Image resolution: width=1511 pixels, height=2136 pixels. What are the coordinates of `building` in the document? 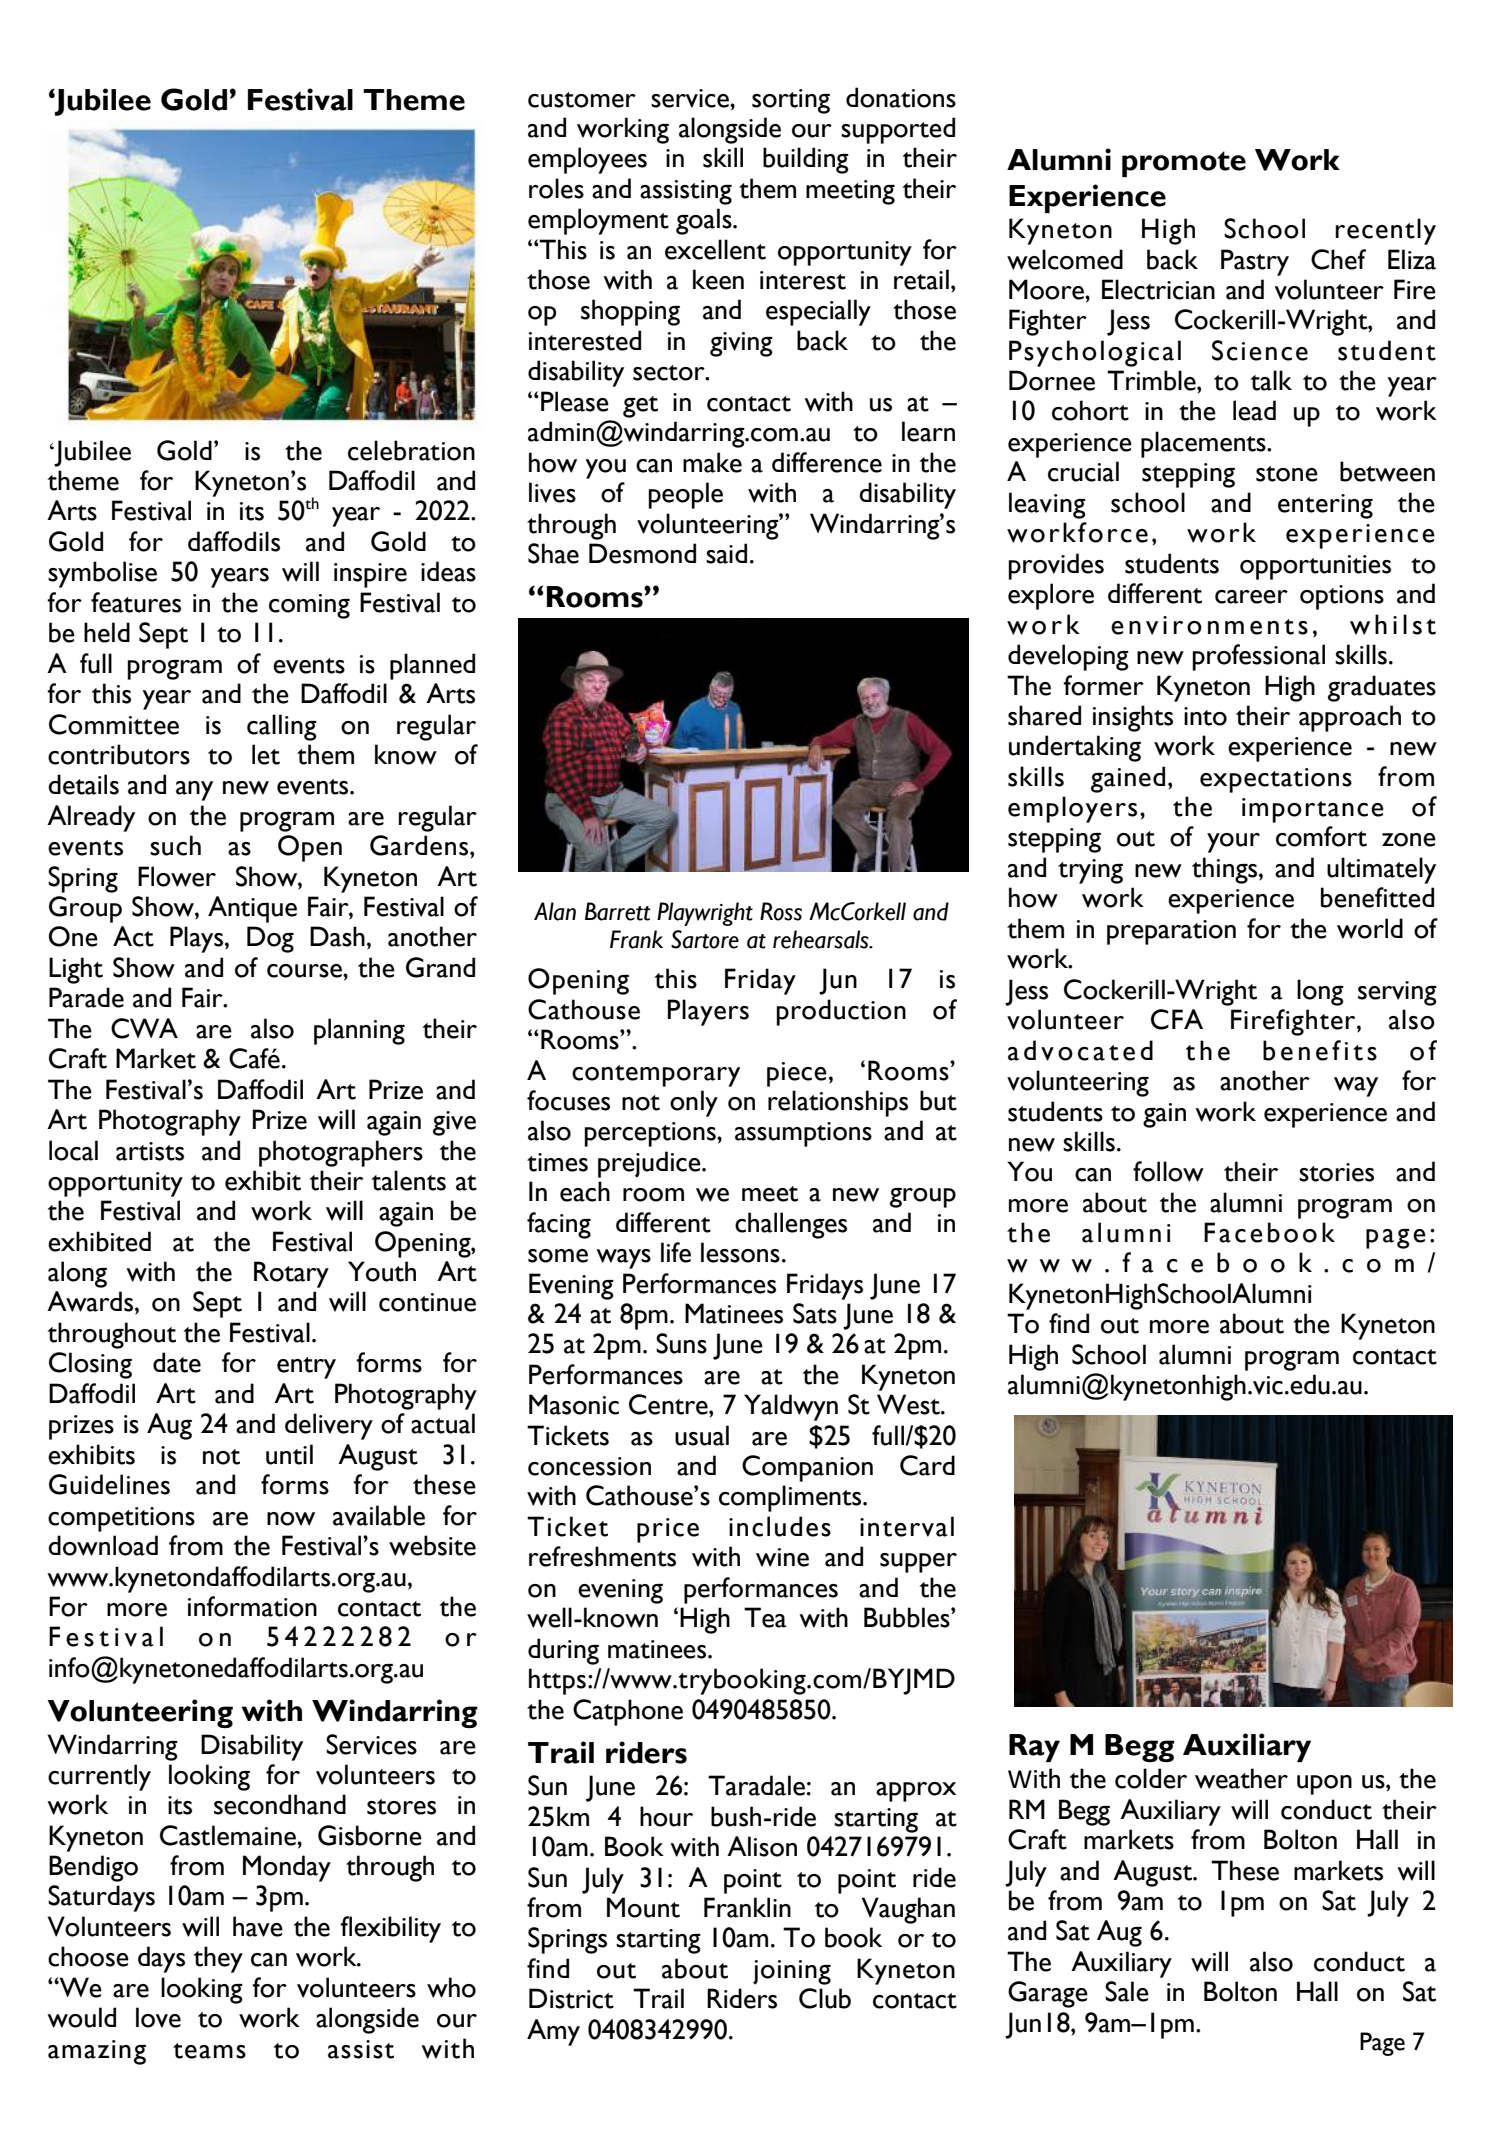 It's located at (806, 160).
